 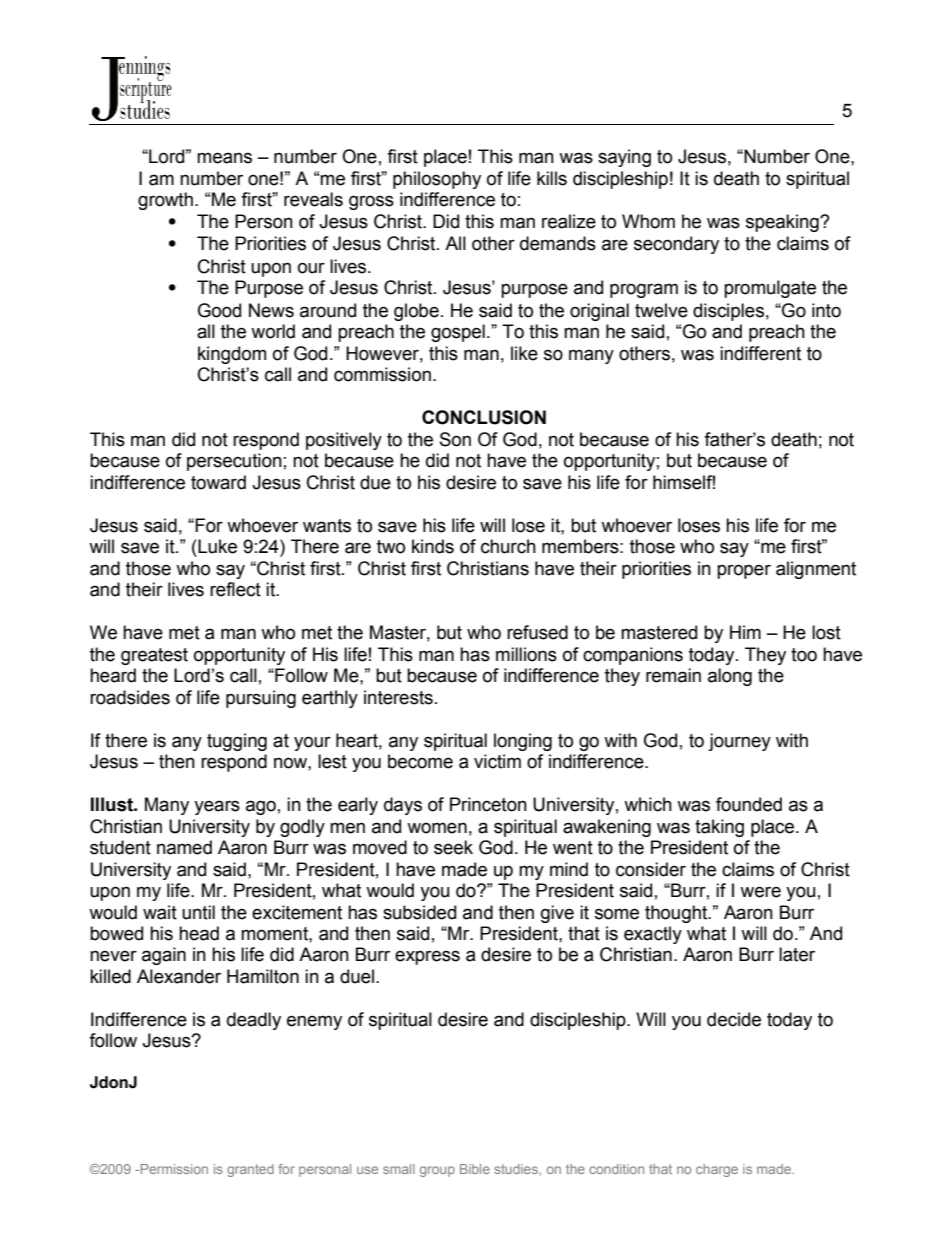 I want to click on Permission, so click(x=173, y=1169).
